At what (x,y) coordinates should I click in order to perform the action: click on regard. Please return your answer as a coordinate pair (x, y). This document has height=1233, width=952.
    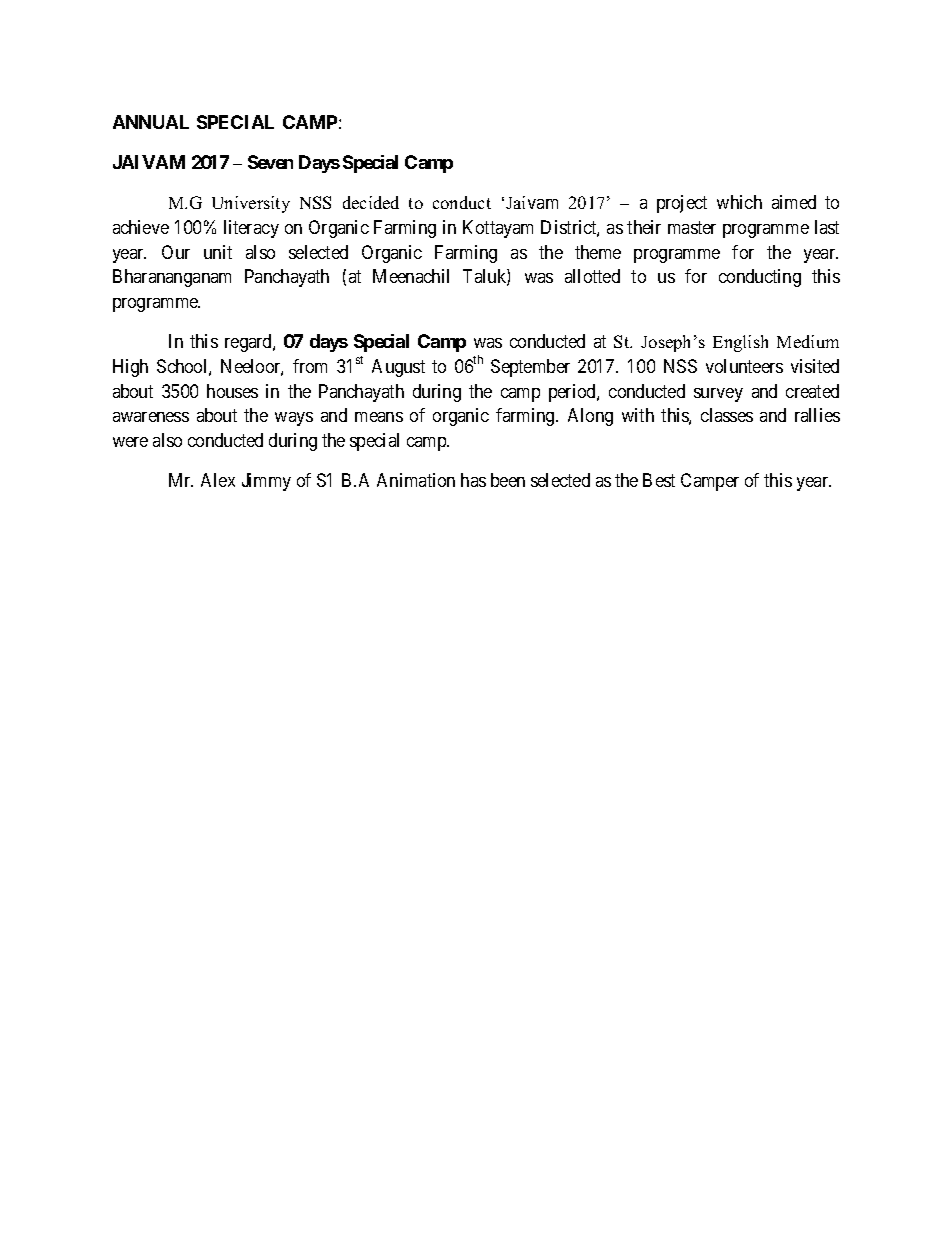
    Looking at the image, I should click on (249, 343).
